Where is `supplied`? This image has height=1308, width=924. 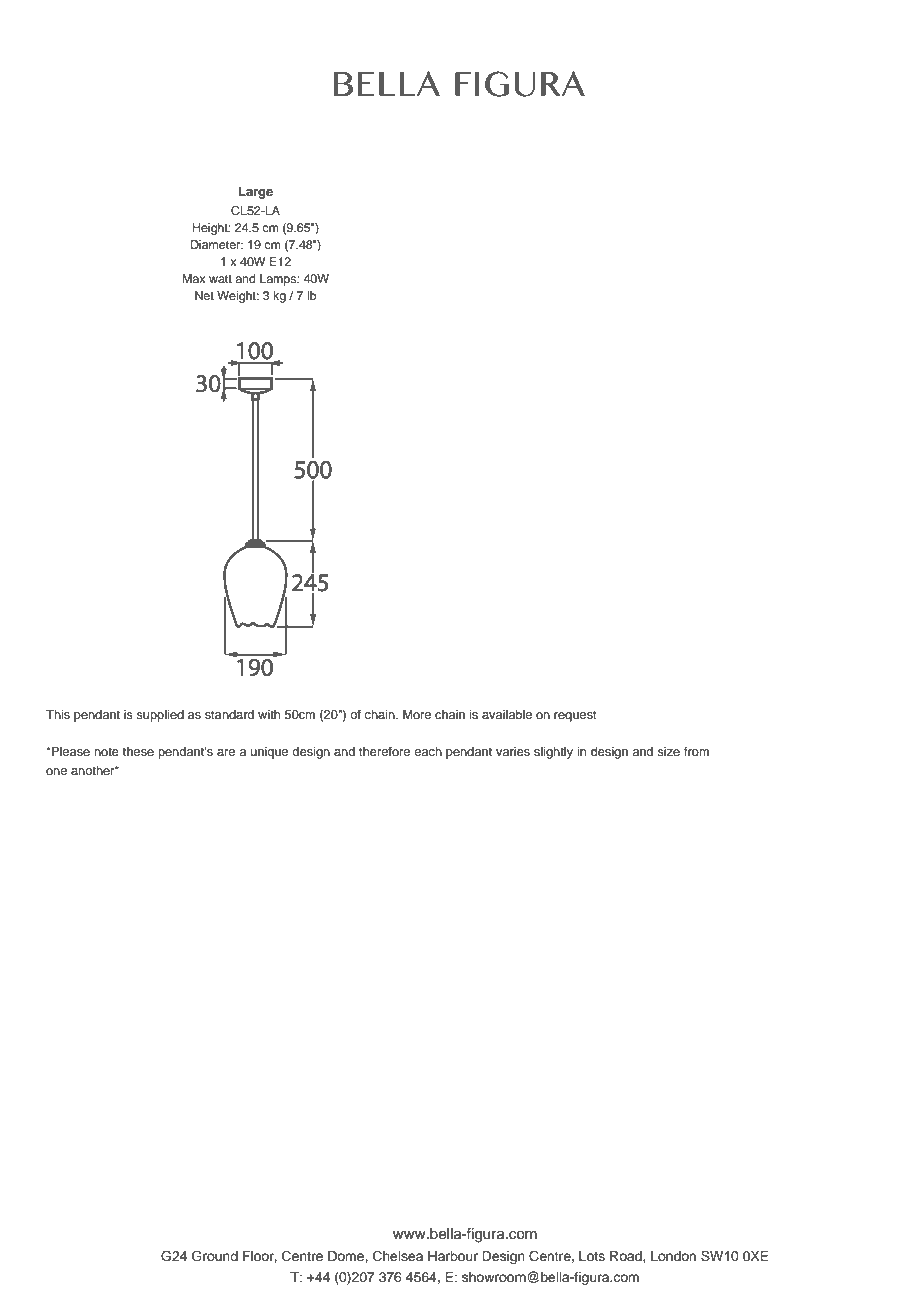 supplied is located at coordinates (160, 716).
